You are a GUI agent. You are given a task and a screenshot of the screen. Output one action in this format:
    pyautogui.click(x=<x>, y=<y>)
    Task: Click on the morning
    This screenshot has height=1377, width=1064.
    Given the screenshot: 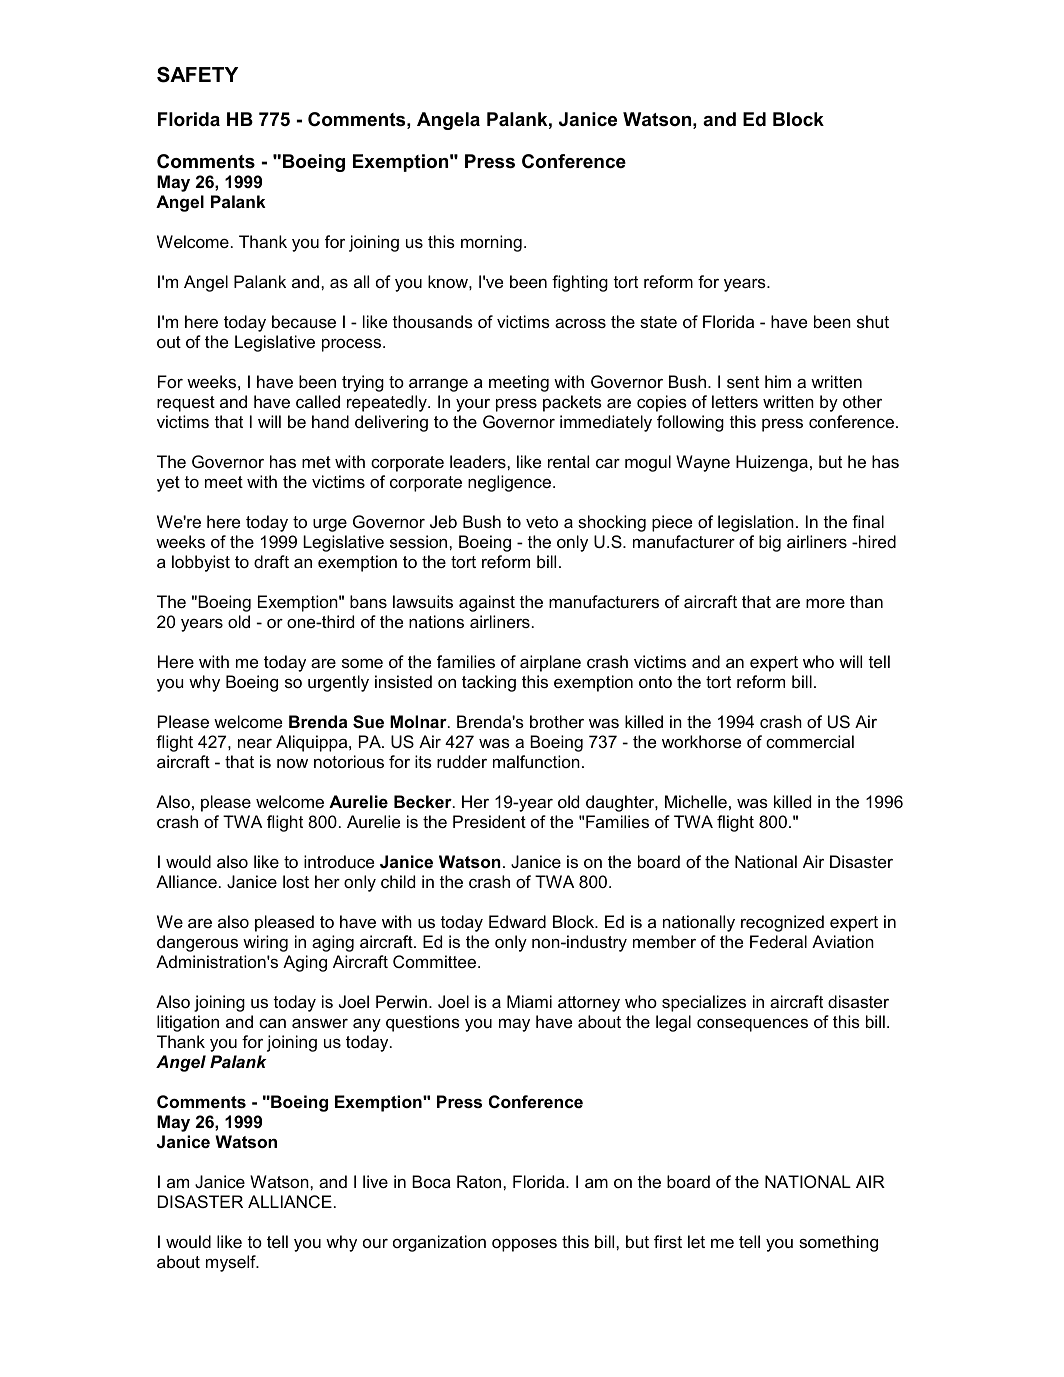 What is the action you would take?
    pyautogui.click(x=491, y=243)
